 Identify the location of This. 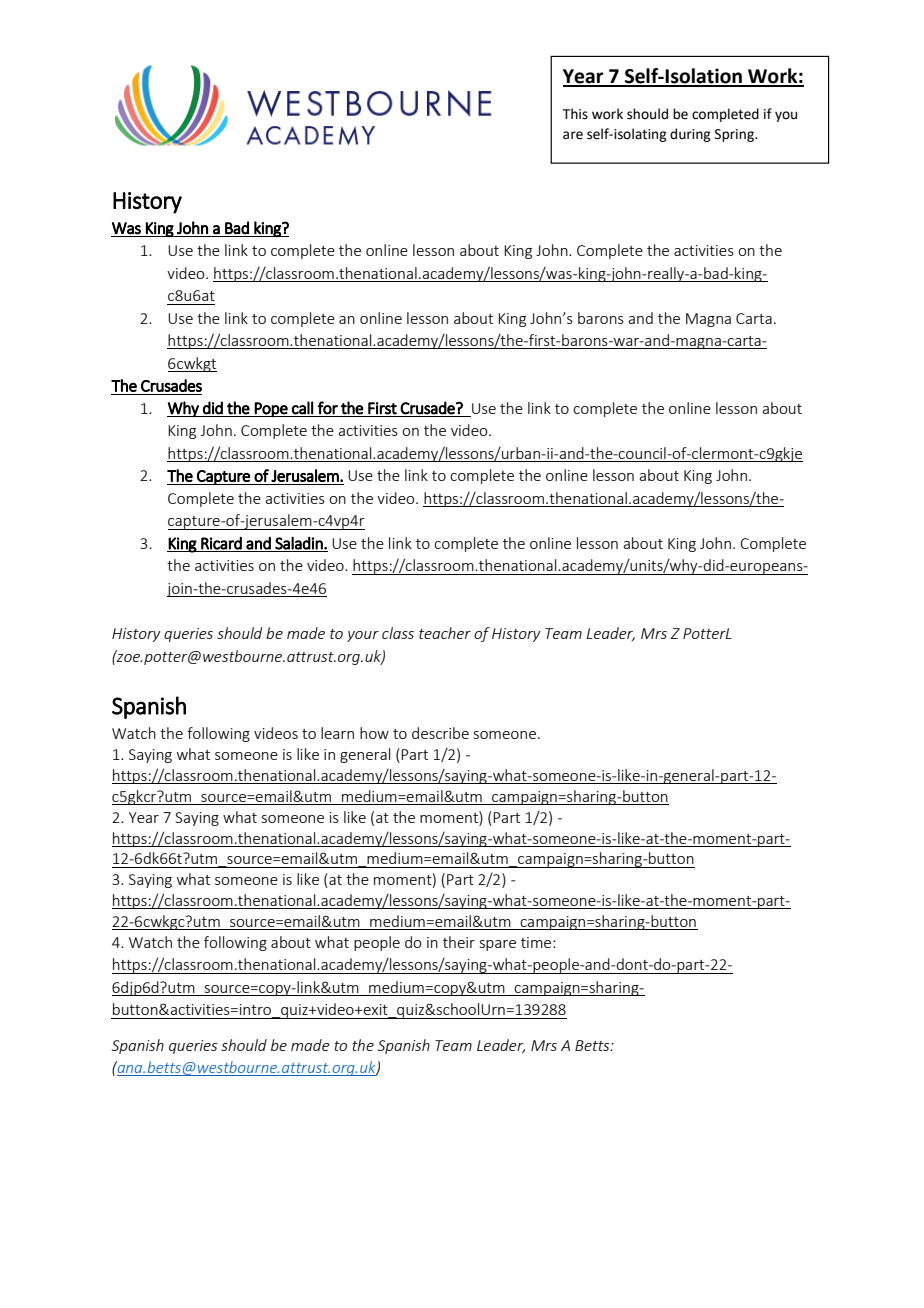
(575, 114).
